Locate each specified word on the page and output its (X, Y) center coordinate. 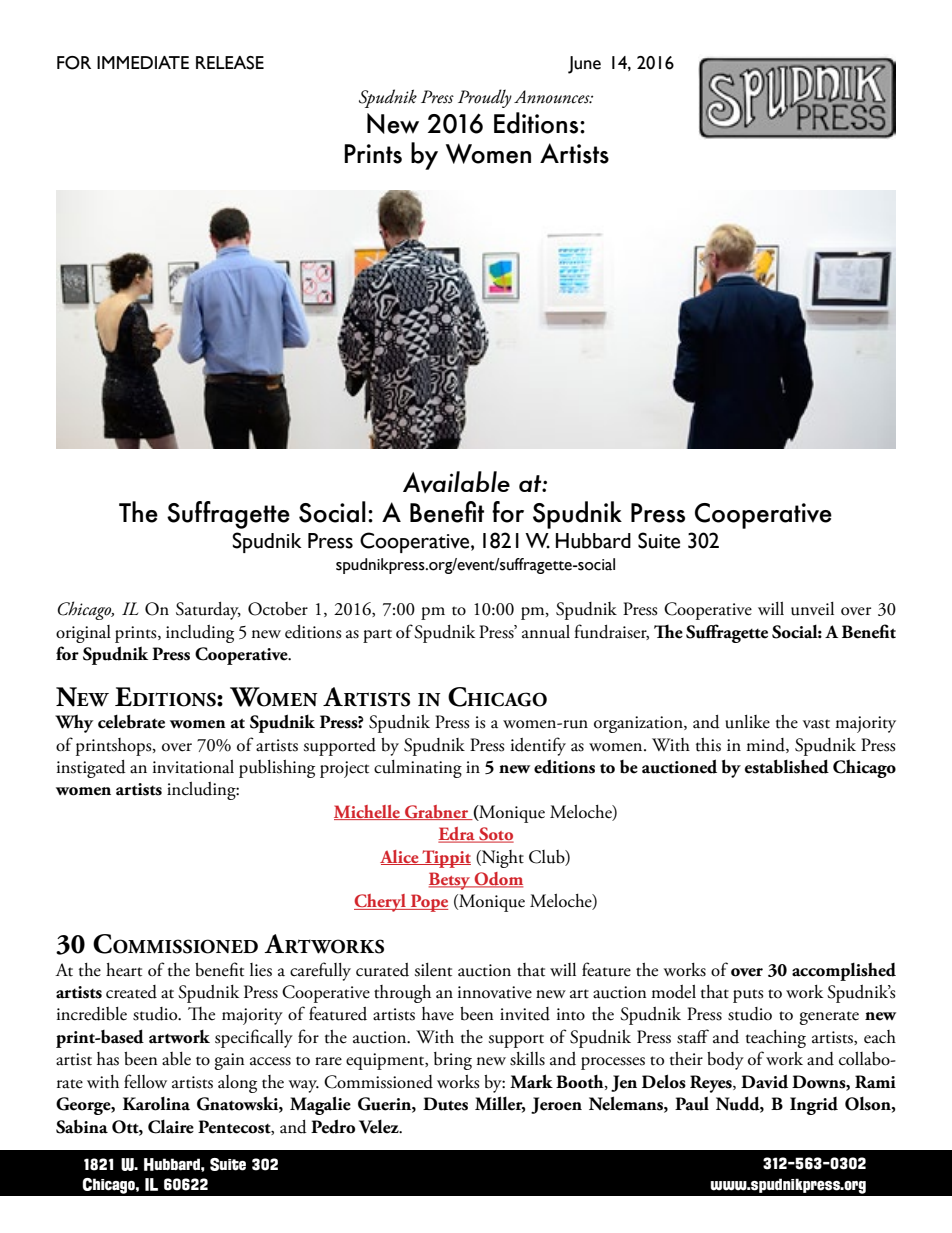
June (584, 65)
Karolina (156, 1104)
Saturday (208, 611)
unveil (812, 609)
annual (546, 632)
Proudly (485, 98)
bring (453, 1061)
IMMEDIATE (143, 62)
